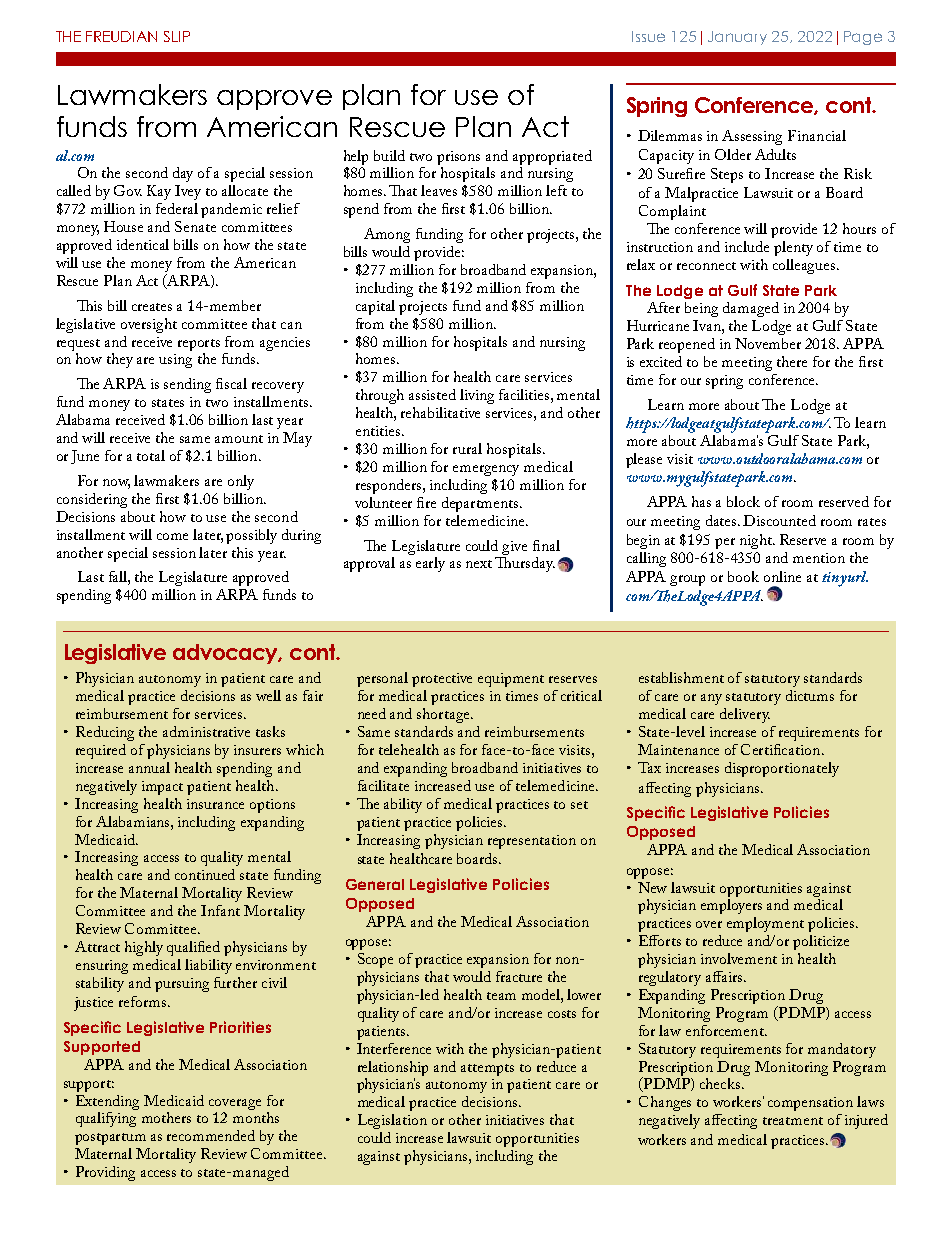 This image has width=952, height=1233. Describe the element at coordinates (206, 731) in the image. I see `administrative` at that location.
